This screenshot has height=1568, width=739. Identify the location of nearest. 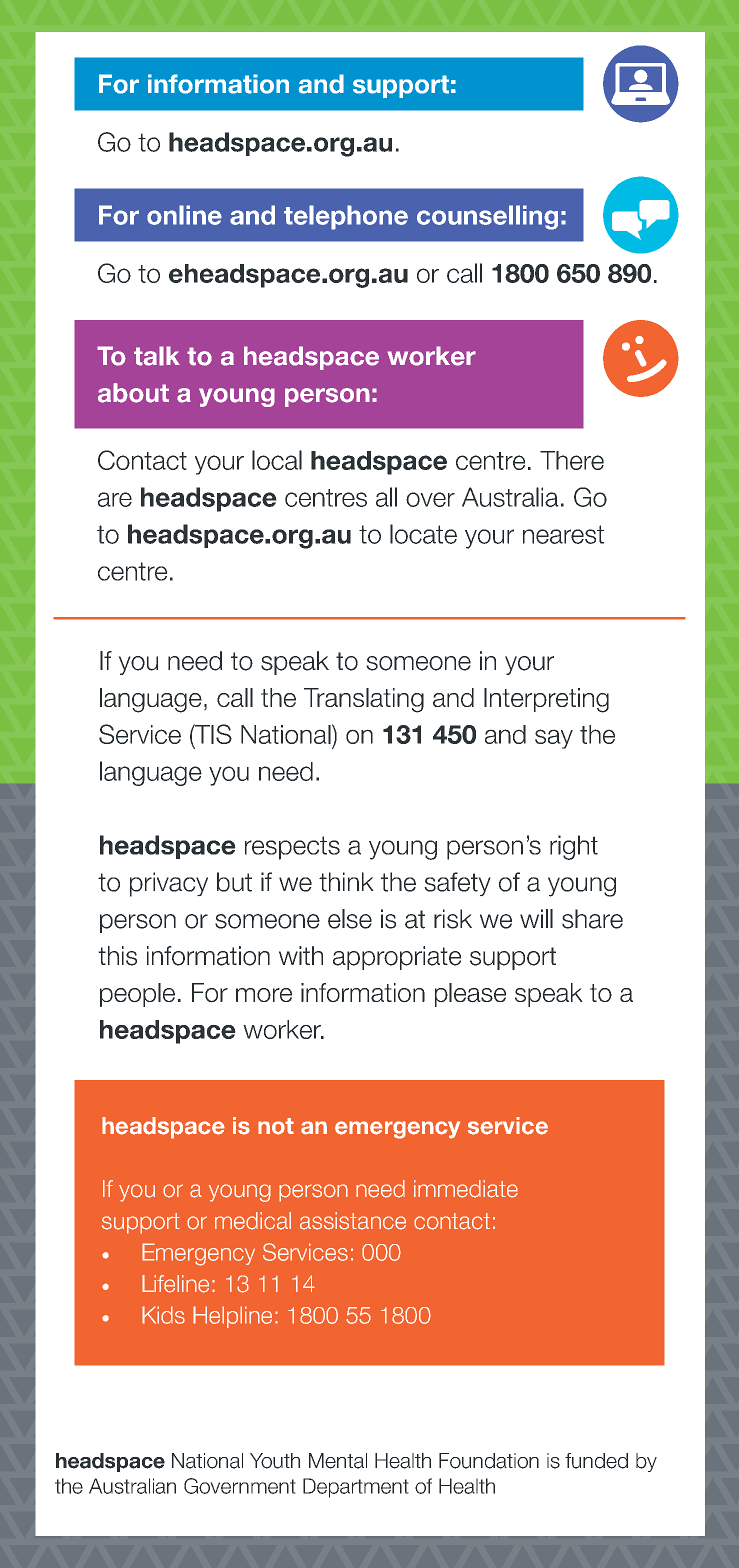
(563, 534).
